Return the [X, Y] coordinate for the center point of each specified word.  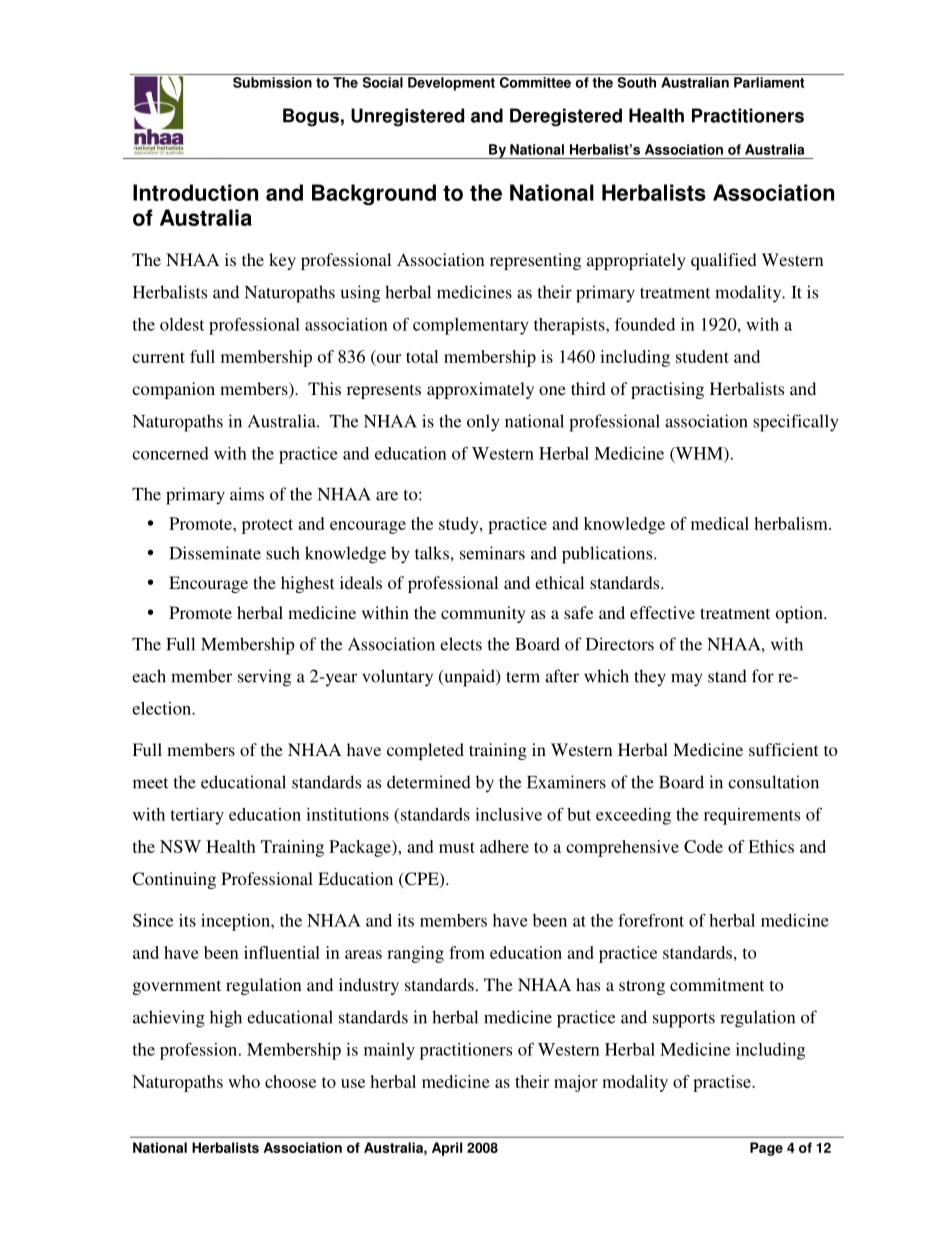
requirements [752, 816]
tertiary [197, 816]
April [447, 1149]
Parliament [769, 82]
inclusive [508, 814]
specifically [795, 423]
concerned [170, 453]
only [483, 423]
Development [451, 84]
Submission [272, 82]
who [244, 1081]
